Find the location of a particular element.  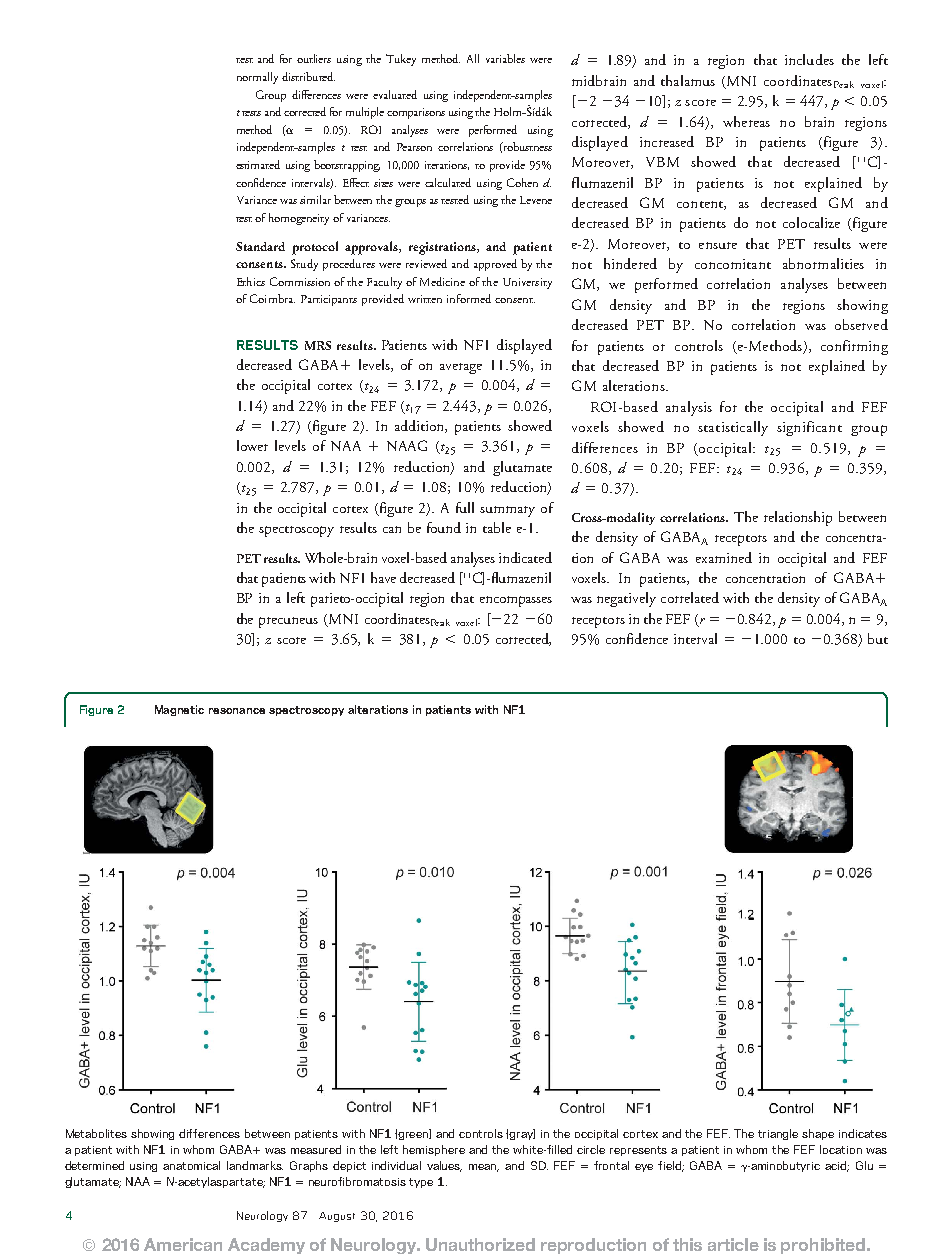

normally is located at coordinates (257, 78).
